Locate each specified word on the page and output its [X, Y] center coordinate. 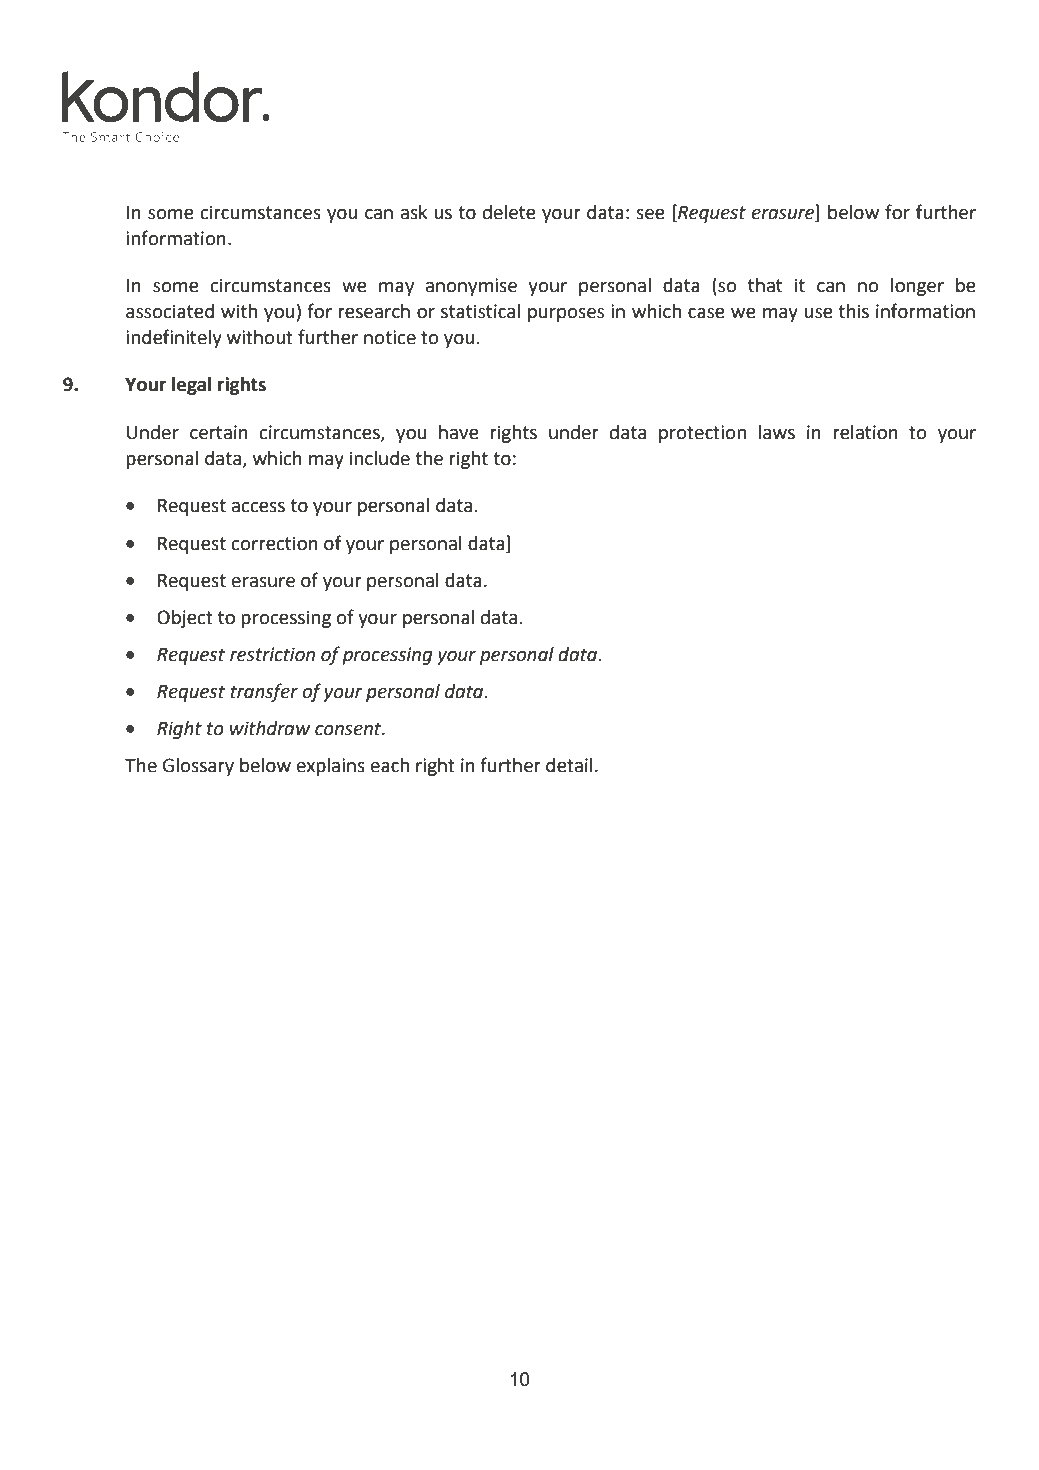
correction [275, 543]
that [765, 285]
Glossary [198, 767]
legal [191, 386]
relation [865, 432]
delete [509, 212]
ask [414, 212]
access [258, 507]
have [459, 432]
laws [777, 432]
